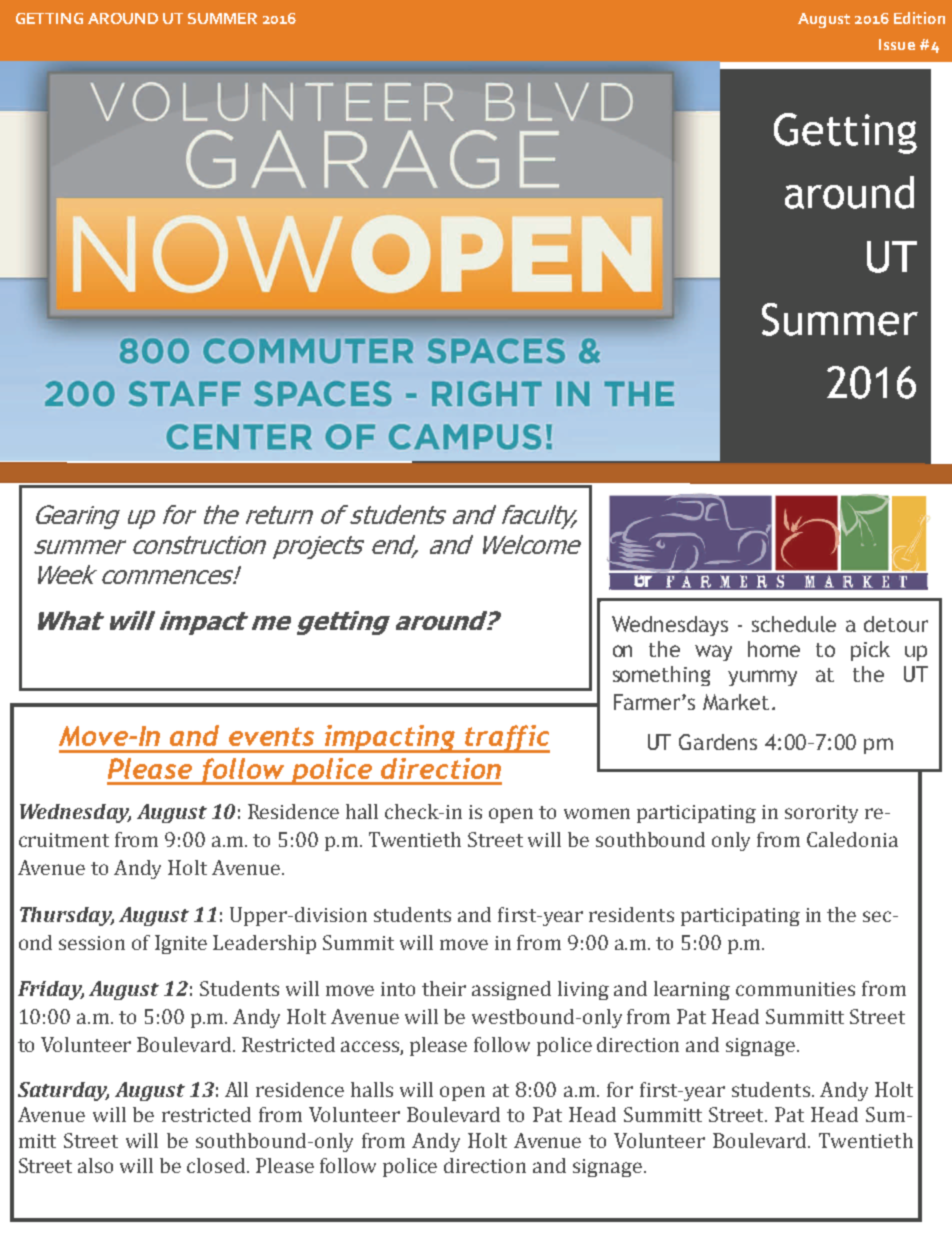 The height and width of the screenshot is (1233, 952). I want to click on traffic, so click(506, 739).
